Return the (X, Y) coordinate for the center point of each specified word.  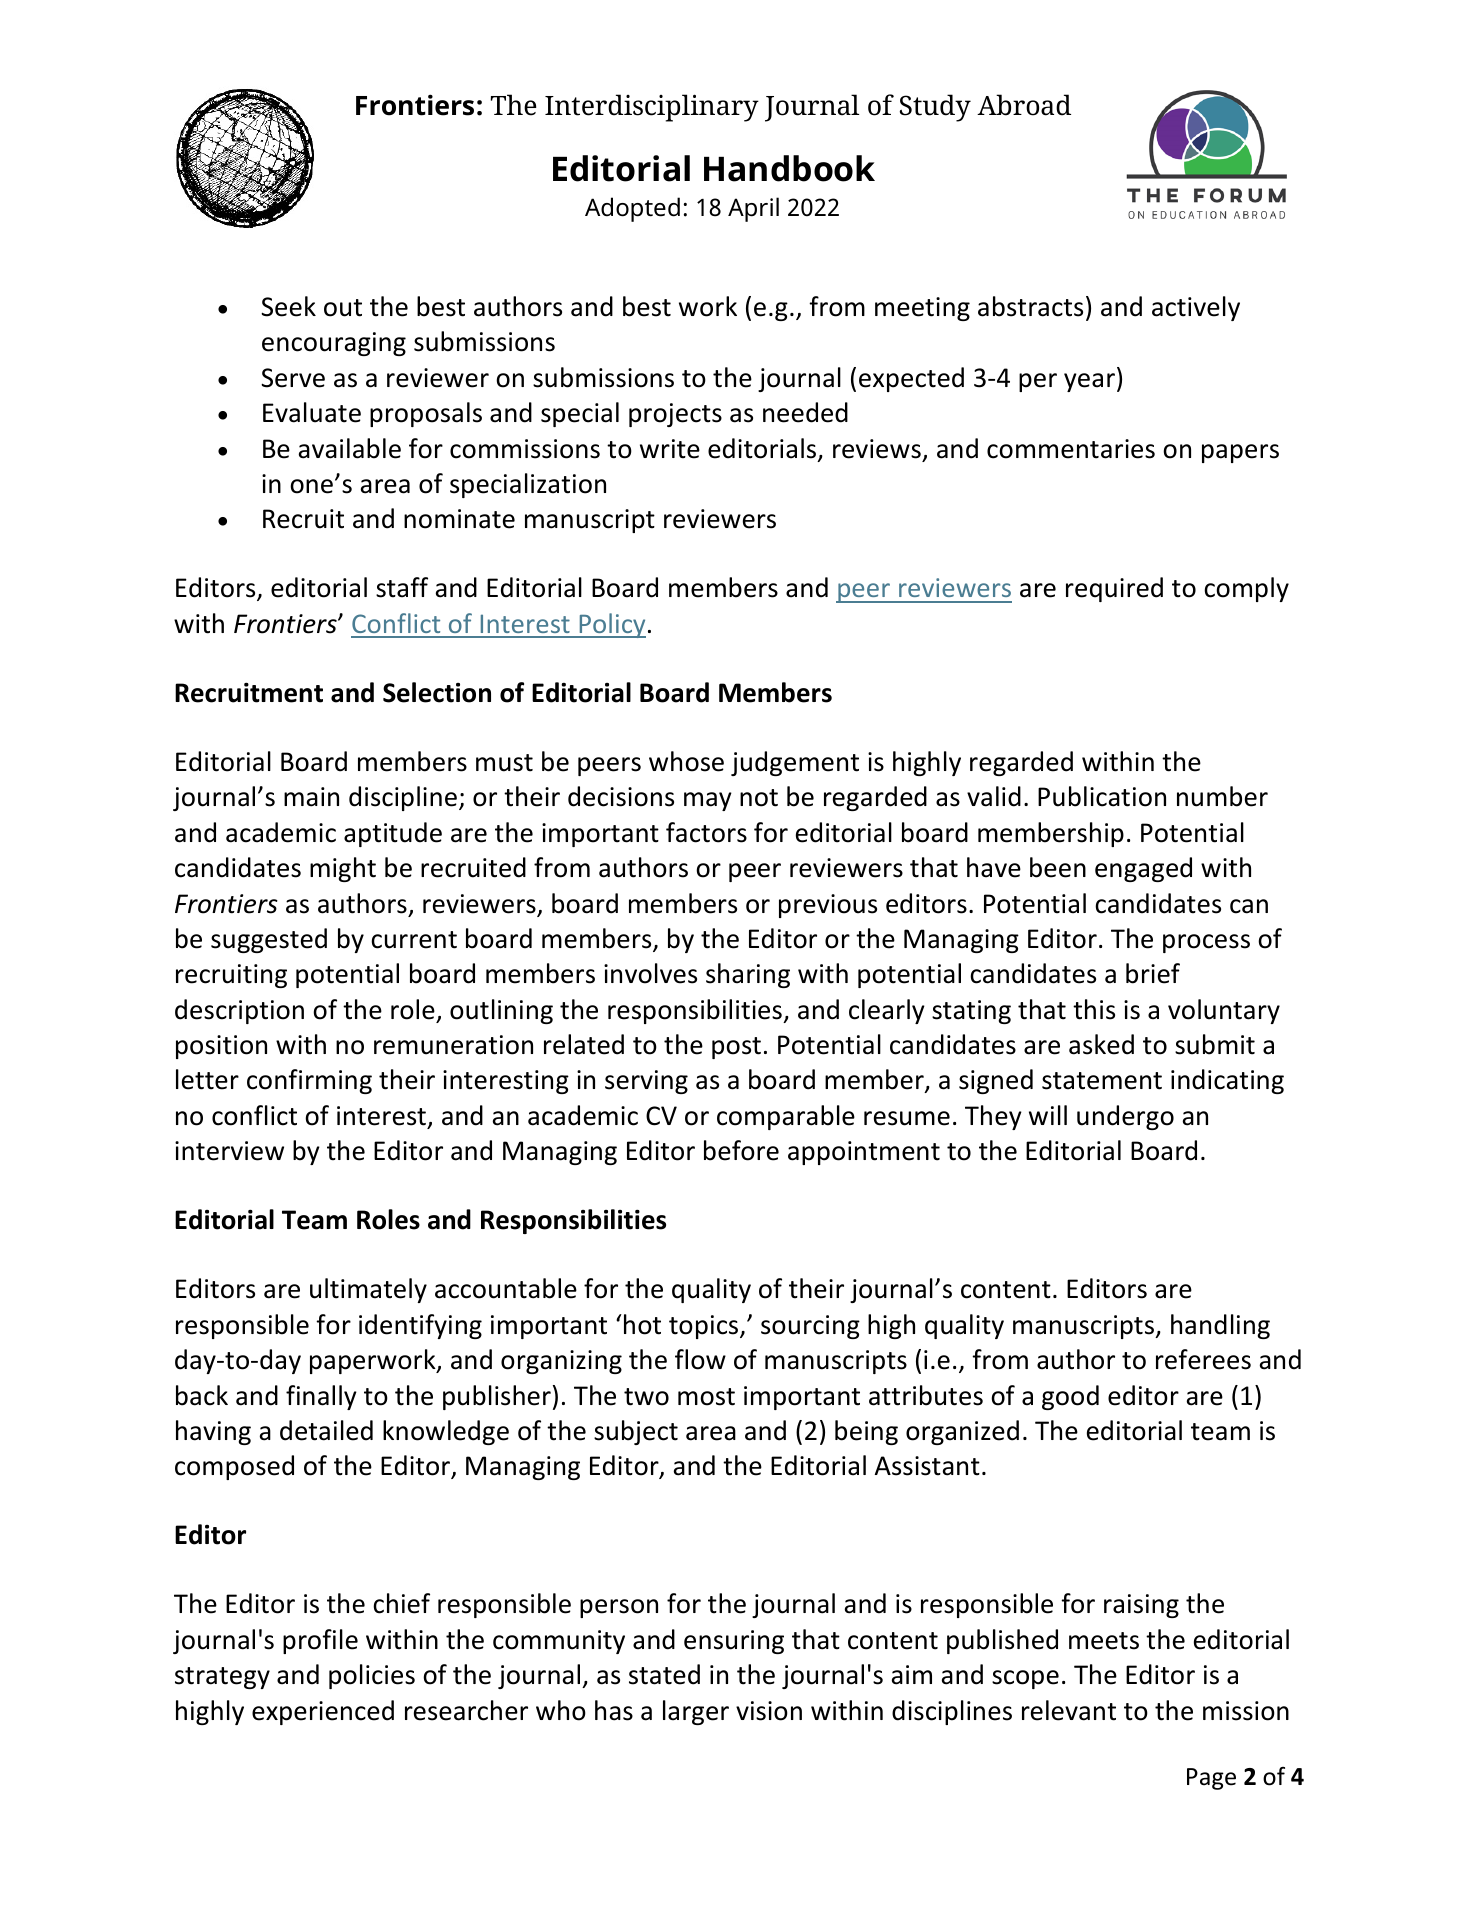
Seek (288, 306)
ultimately (368, 1290)
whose (686, 761)
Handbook (789, 168)
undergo (1125, 1117)
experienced (323, 1712)
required (1114, 589)
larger (696, 1712)
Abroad (1024, 105)
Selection (437, 692)
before (741, 1150)
